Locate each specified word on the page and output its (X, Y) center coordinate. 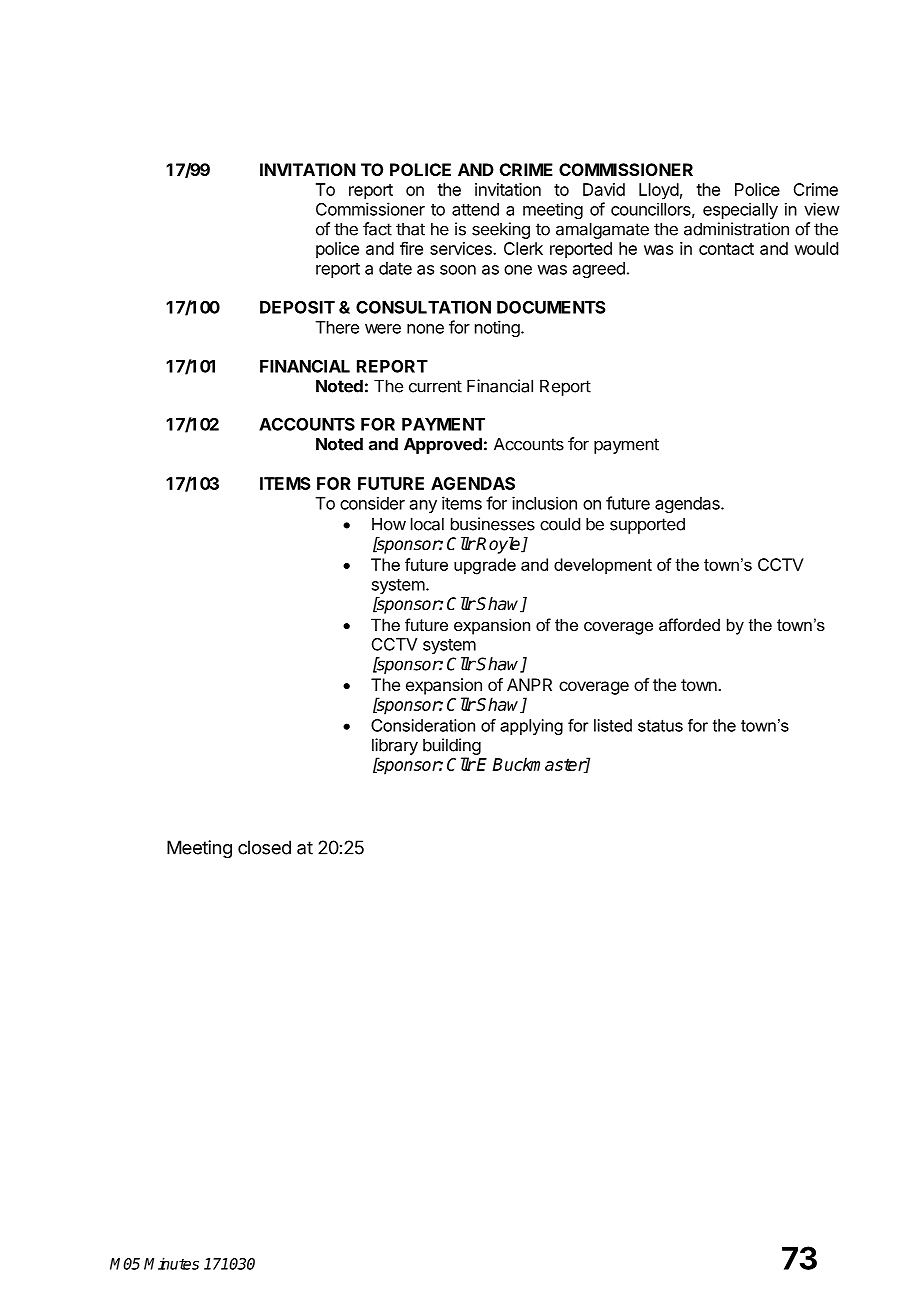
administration (736, 229)
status (660, 726)
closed (264, 847)
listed (613, 725)
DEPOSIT (297, 307)
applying (531, 727)
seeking (501, 230)
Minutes (171, 1263)
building (452, 746)
